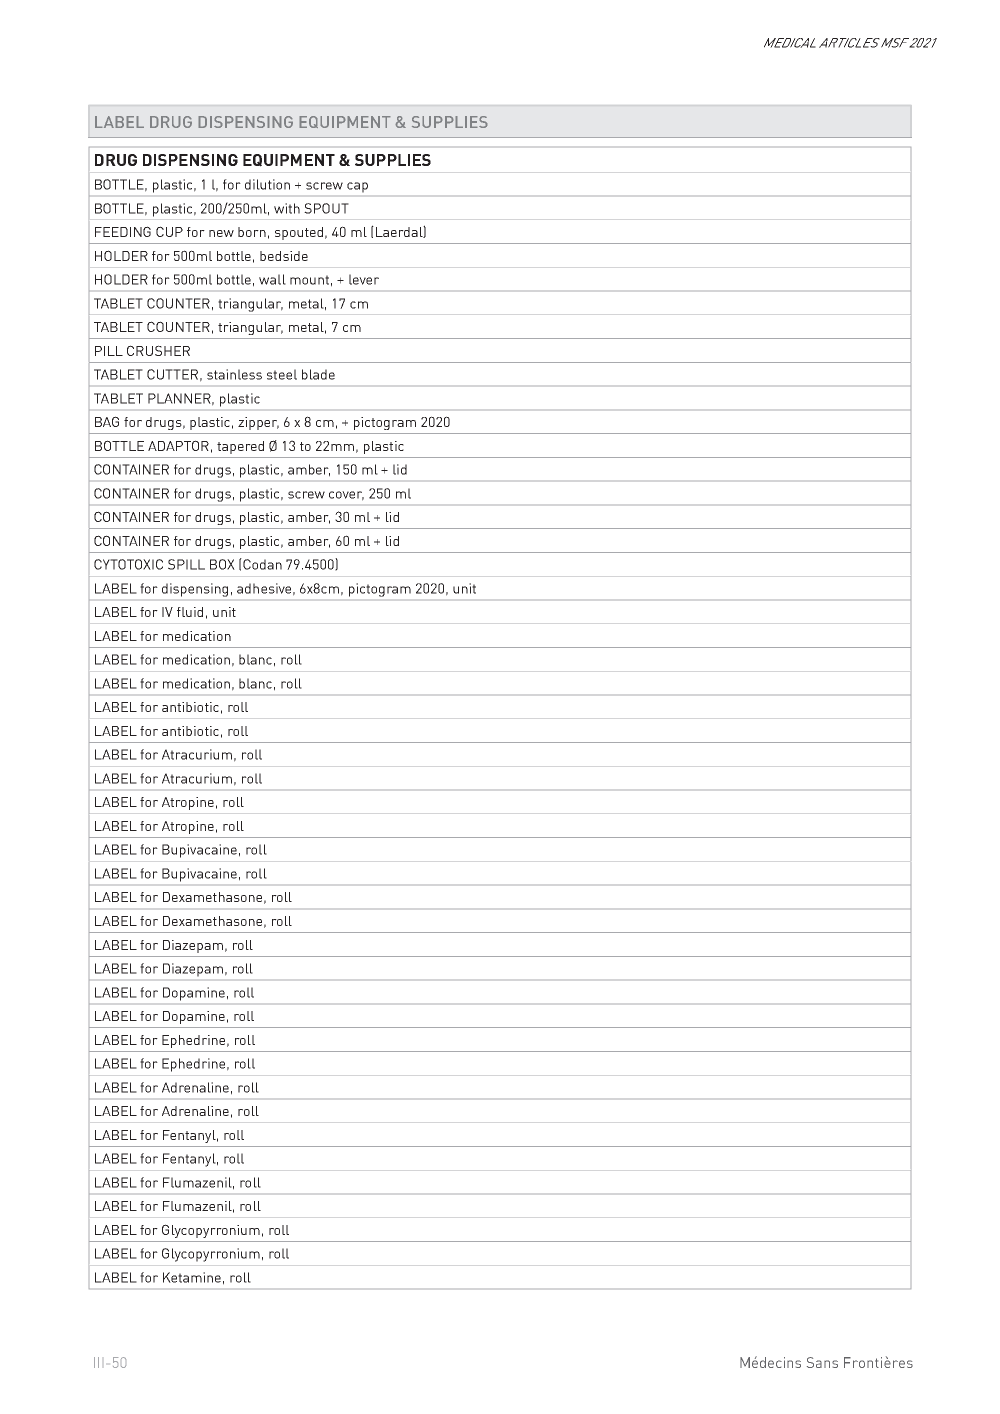  Describe the element at coordinates (282, 374) in the screenshot. I see `steel` at that location.
